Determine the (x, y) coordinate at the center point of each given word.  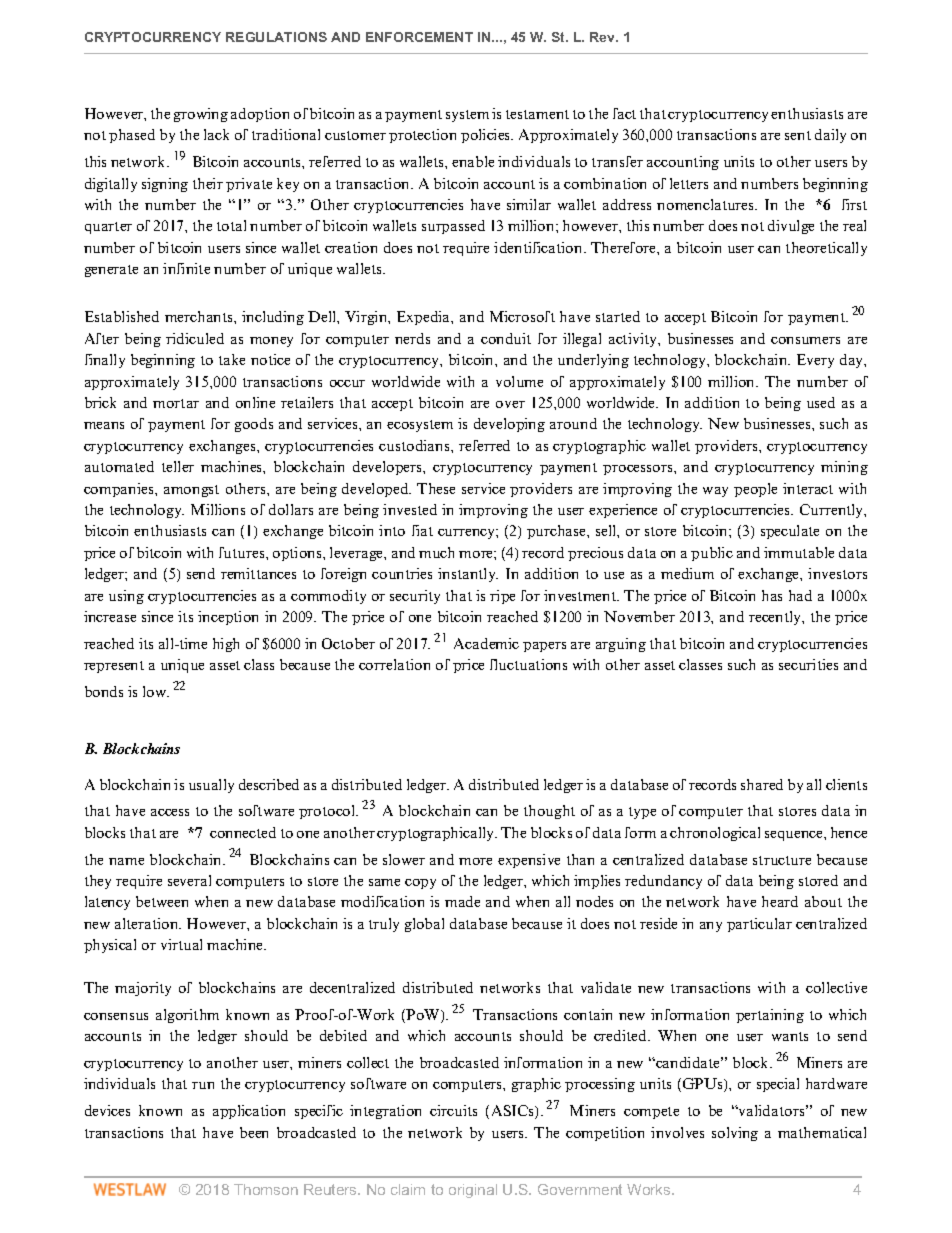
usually (211, 786)
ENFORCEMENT (419, 37)
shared (762, 784)
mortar (176, 403)
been (254, 1132)
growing (201, 115)
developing (509, 425)
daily (830, 136)
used (821, 402)
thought (549, 812)
